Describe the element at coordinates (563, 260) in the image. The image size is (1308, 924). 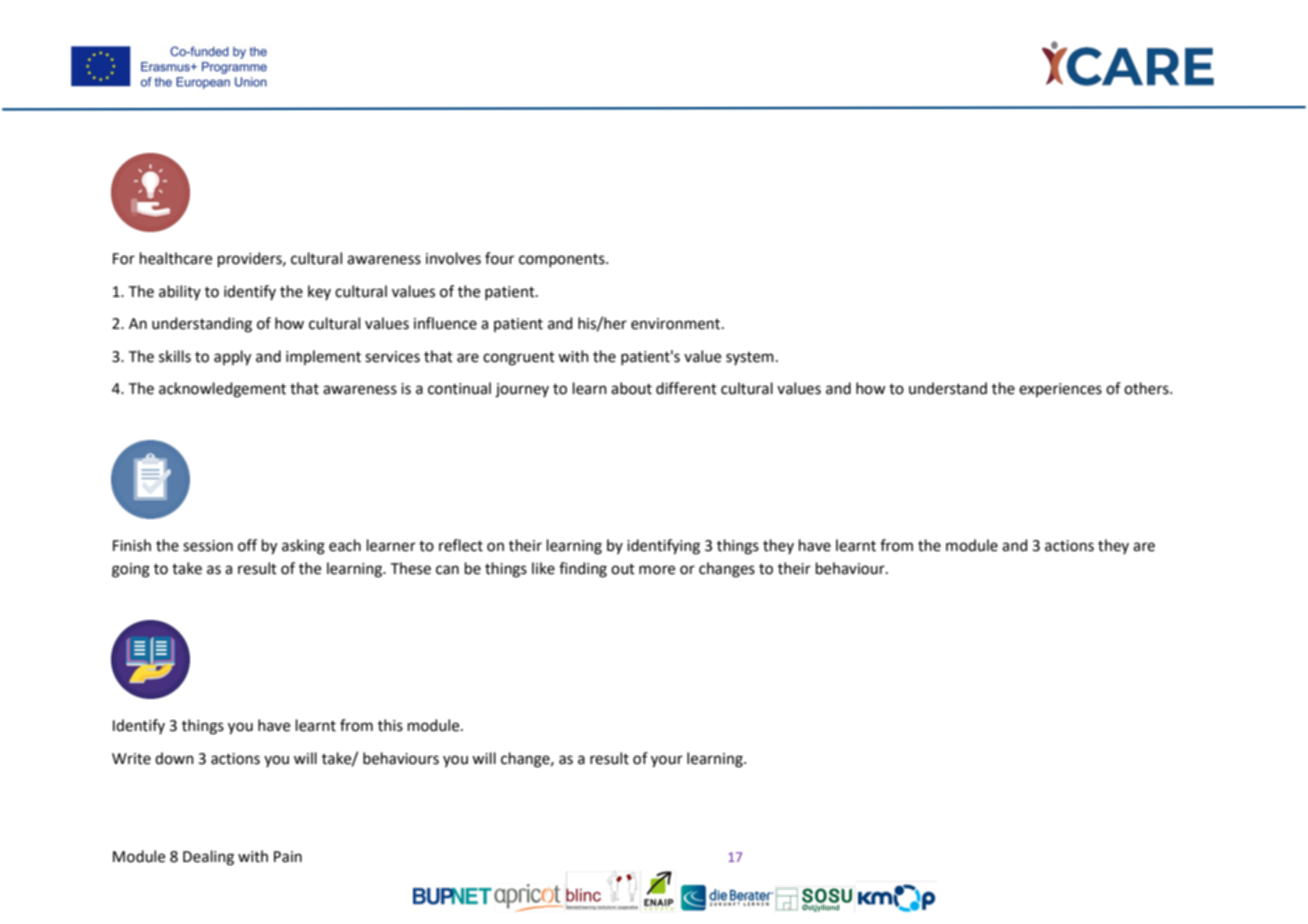
I see `components` at that location.
